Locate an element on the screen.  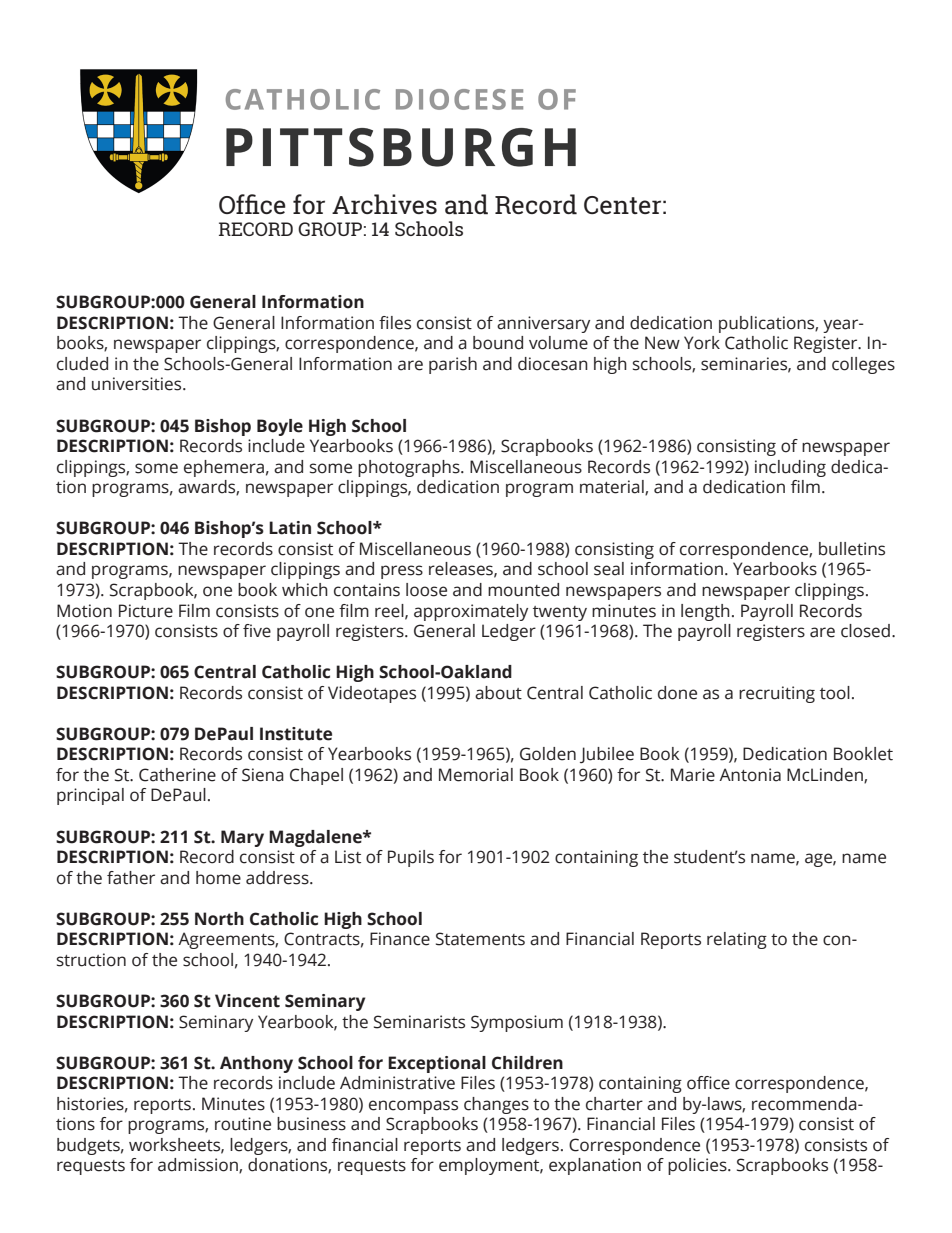
admission is located at coordinates (199, 1165).
